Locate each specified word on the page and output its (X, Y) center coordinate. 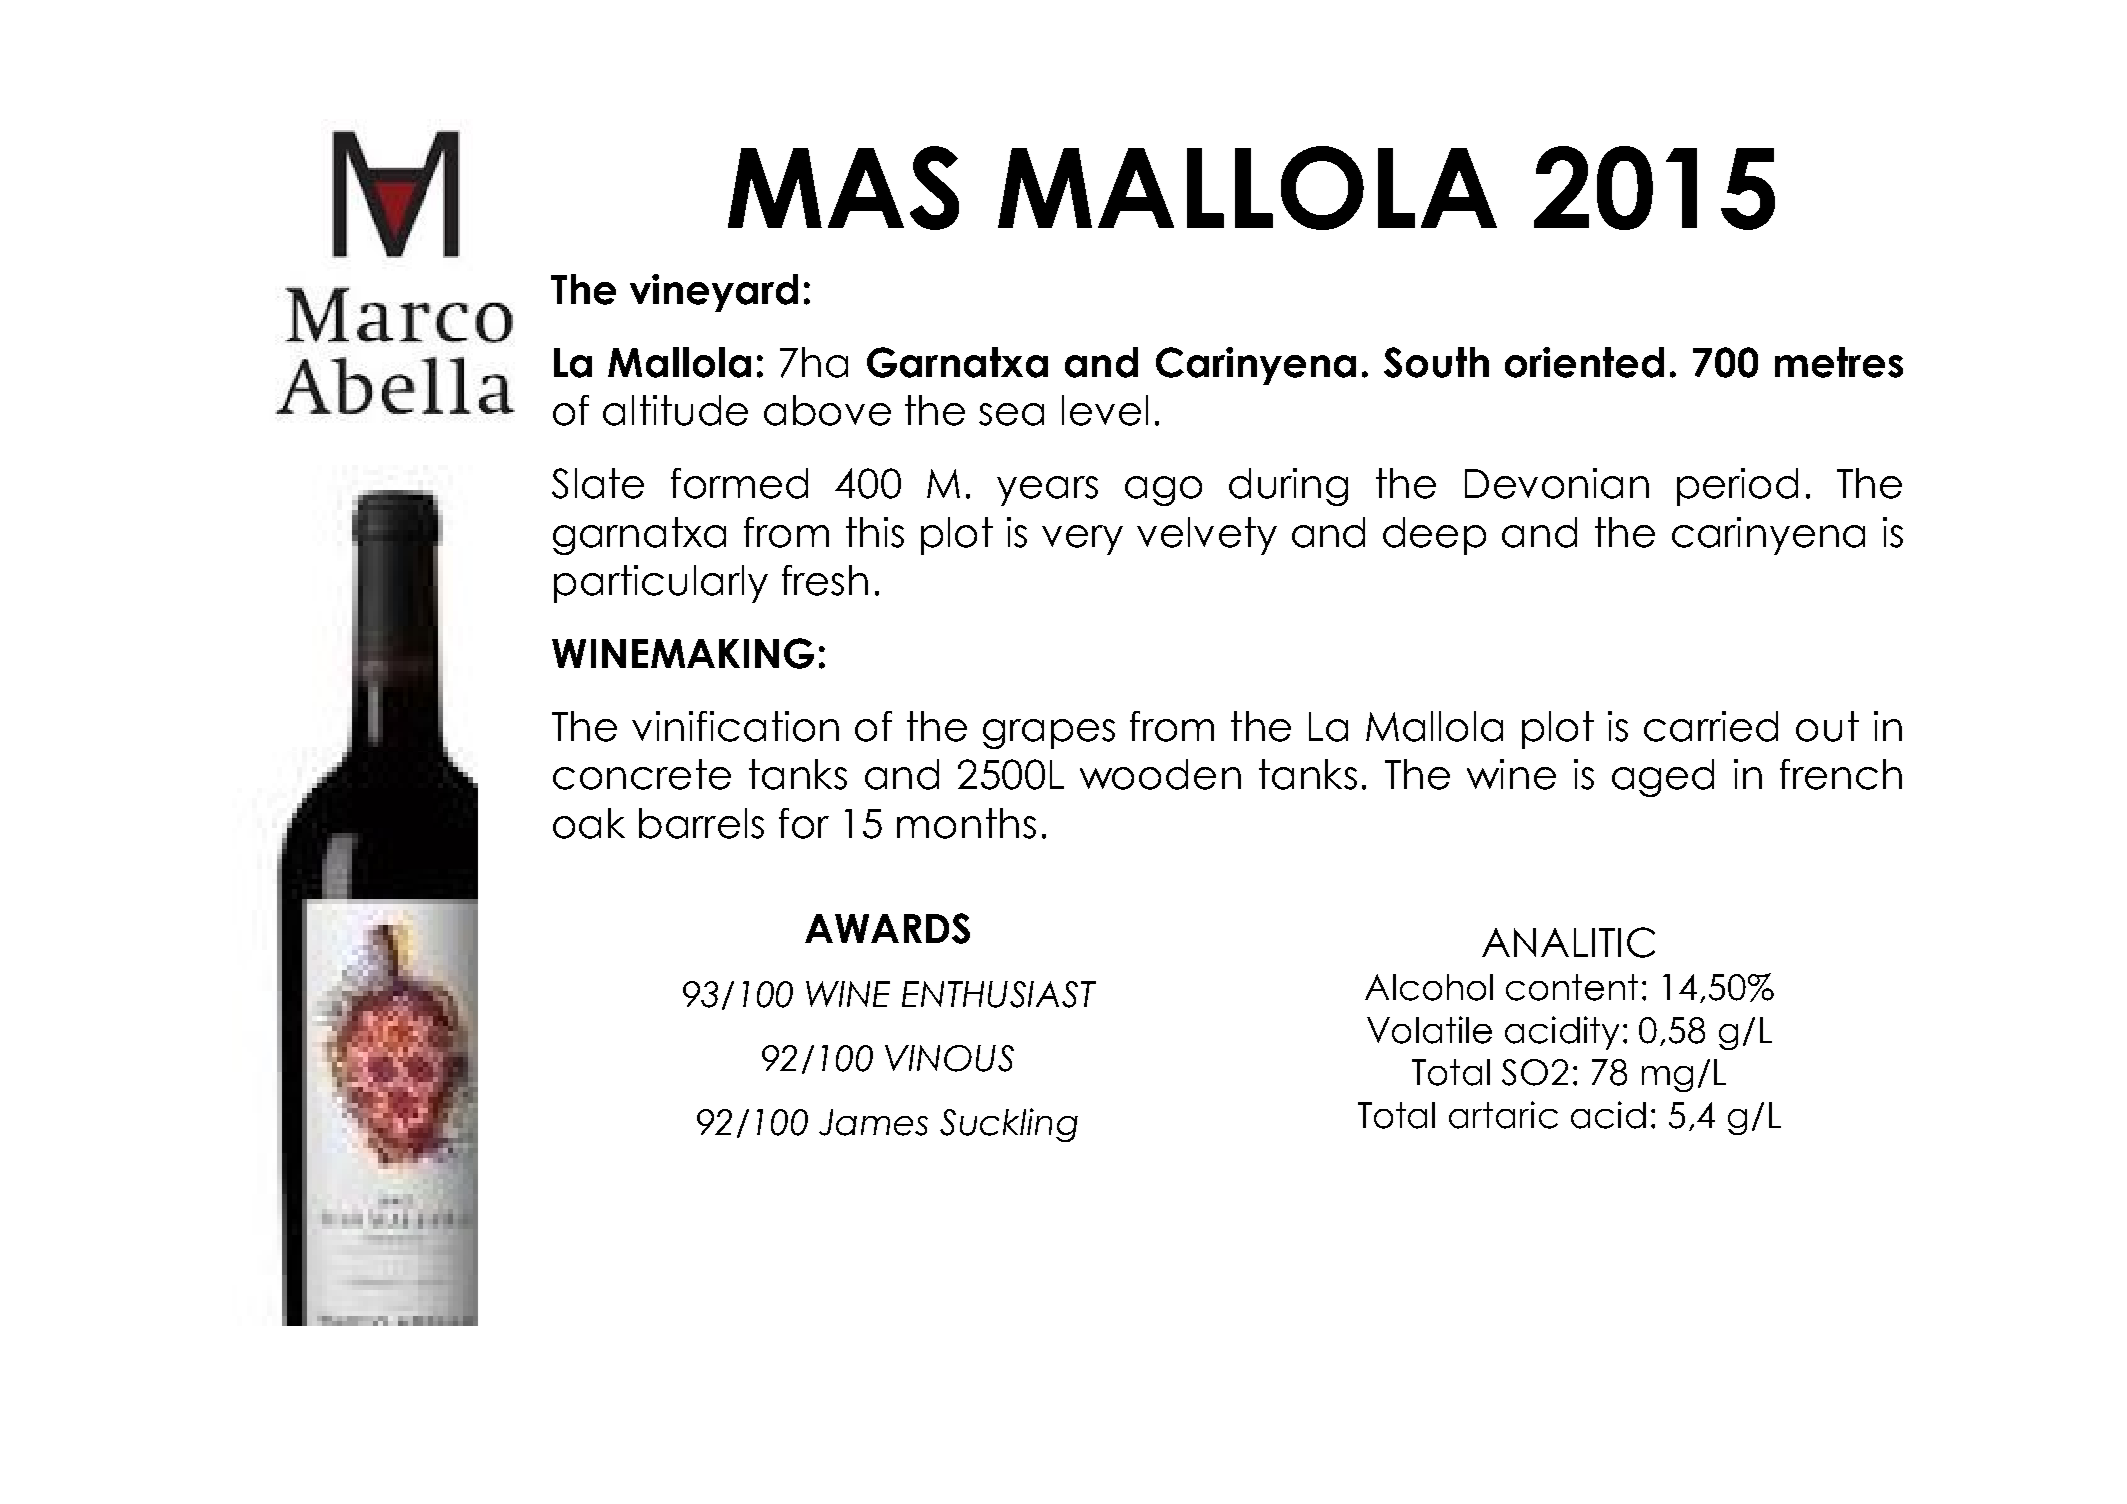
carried (1711, 726)
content (1572, 987)
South (1436, 362)
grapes (1049, 734)
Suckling (1009, 1125)
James (873, 1122)
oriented (1584, 362)
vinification (735, 726)
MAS (843, 188)
